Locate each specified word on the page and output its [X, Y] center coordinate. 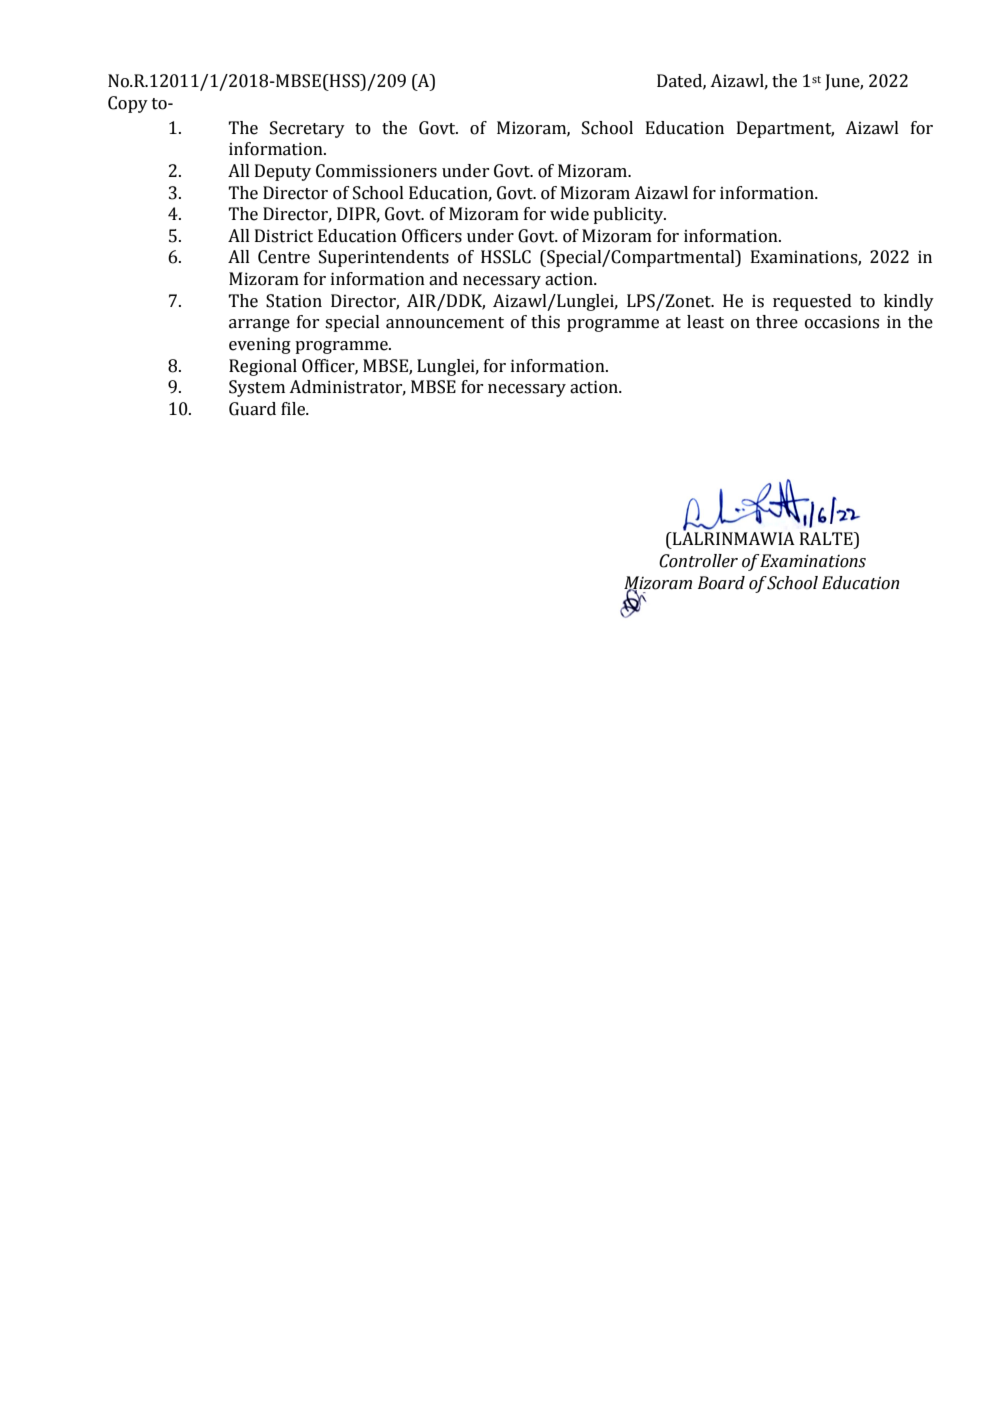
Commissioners [376, 171]
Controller [698, 561]
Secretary [307, 129]
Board [721, 583]
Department [785, 129]
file [294, 409]
